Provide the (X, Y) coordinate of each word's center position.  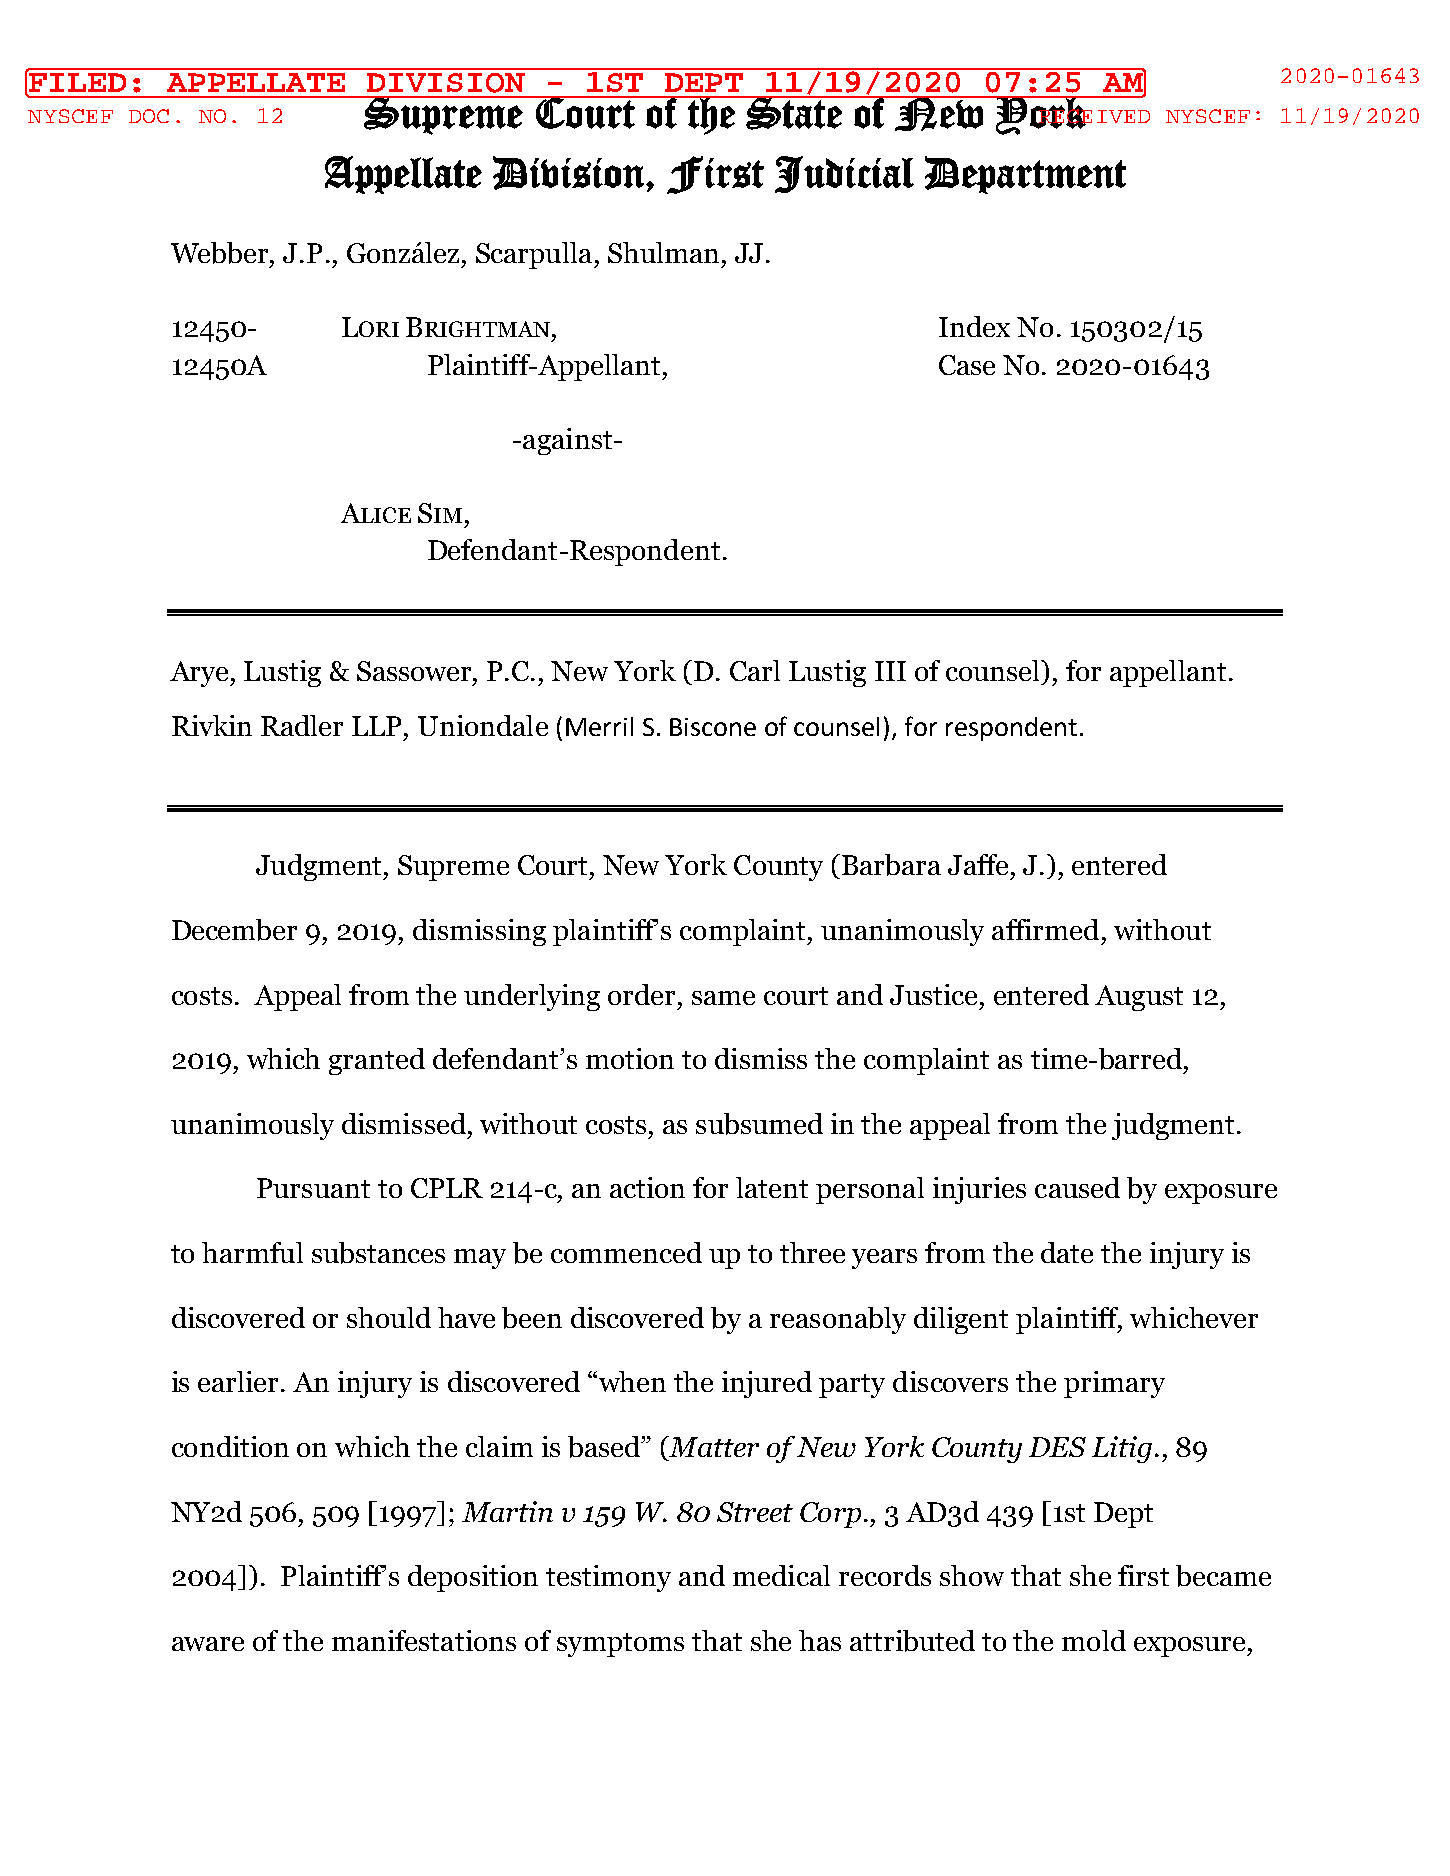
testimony (608, 1578)
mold (1094, 1640)
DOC (149, 116)
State (794, 113)
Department (1025, 175)
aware (208, 1644)
